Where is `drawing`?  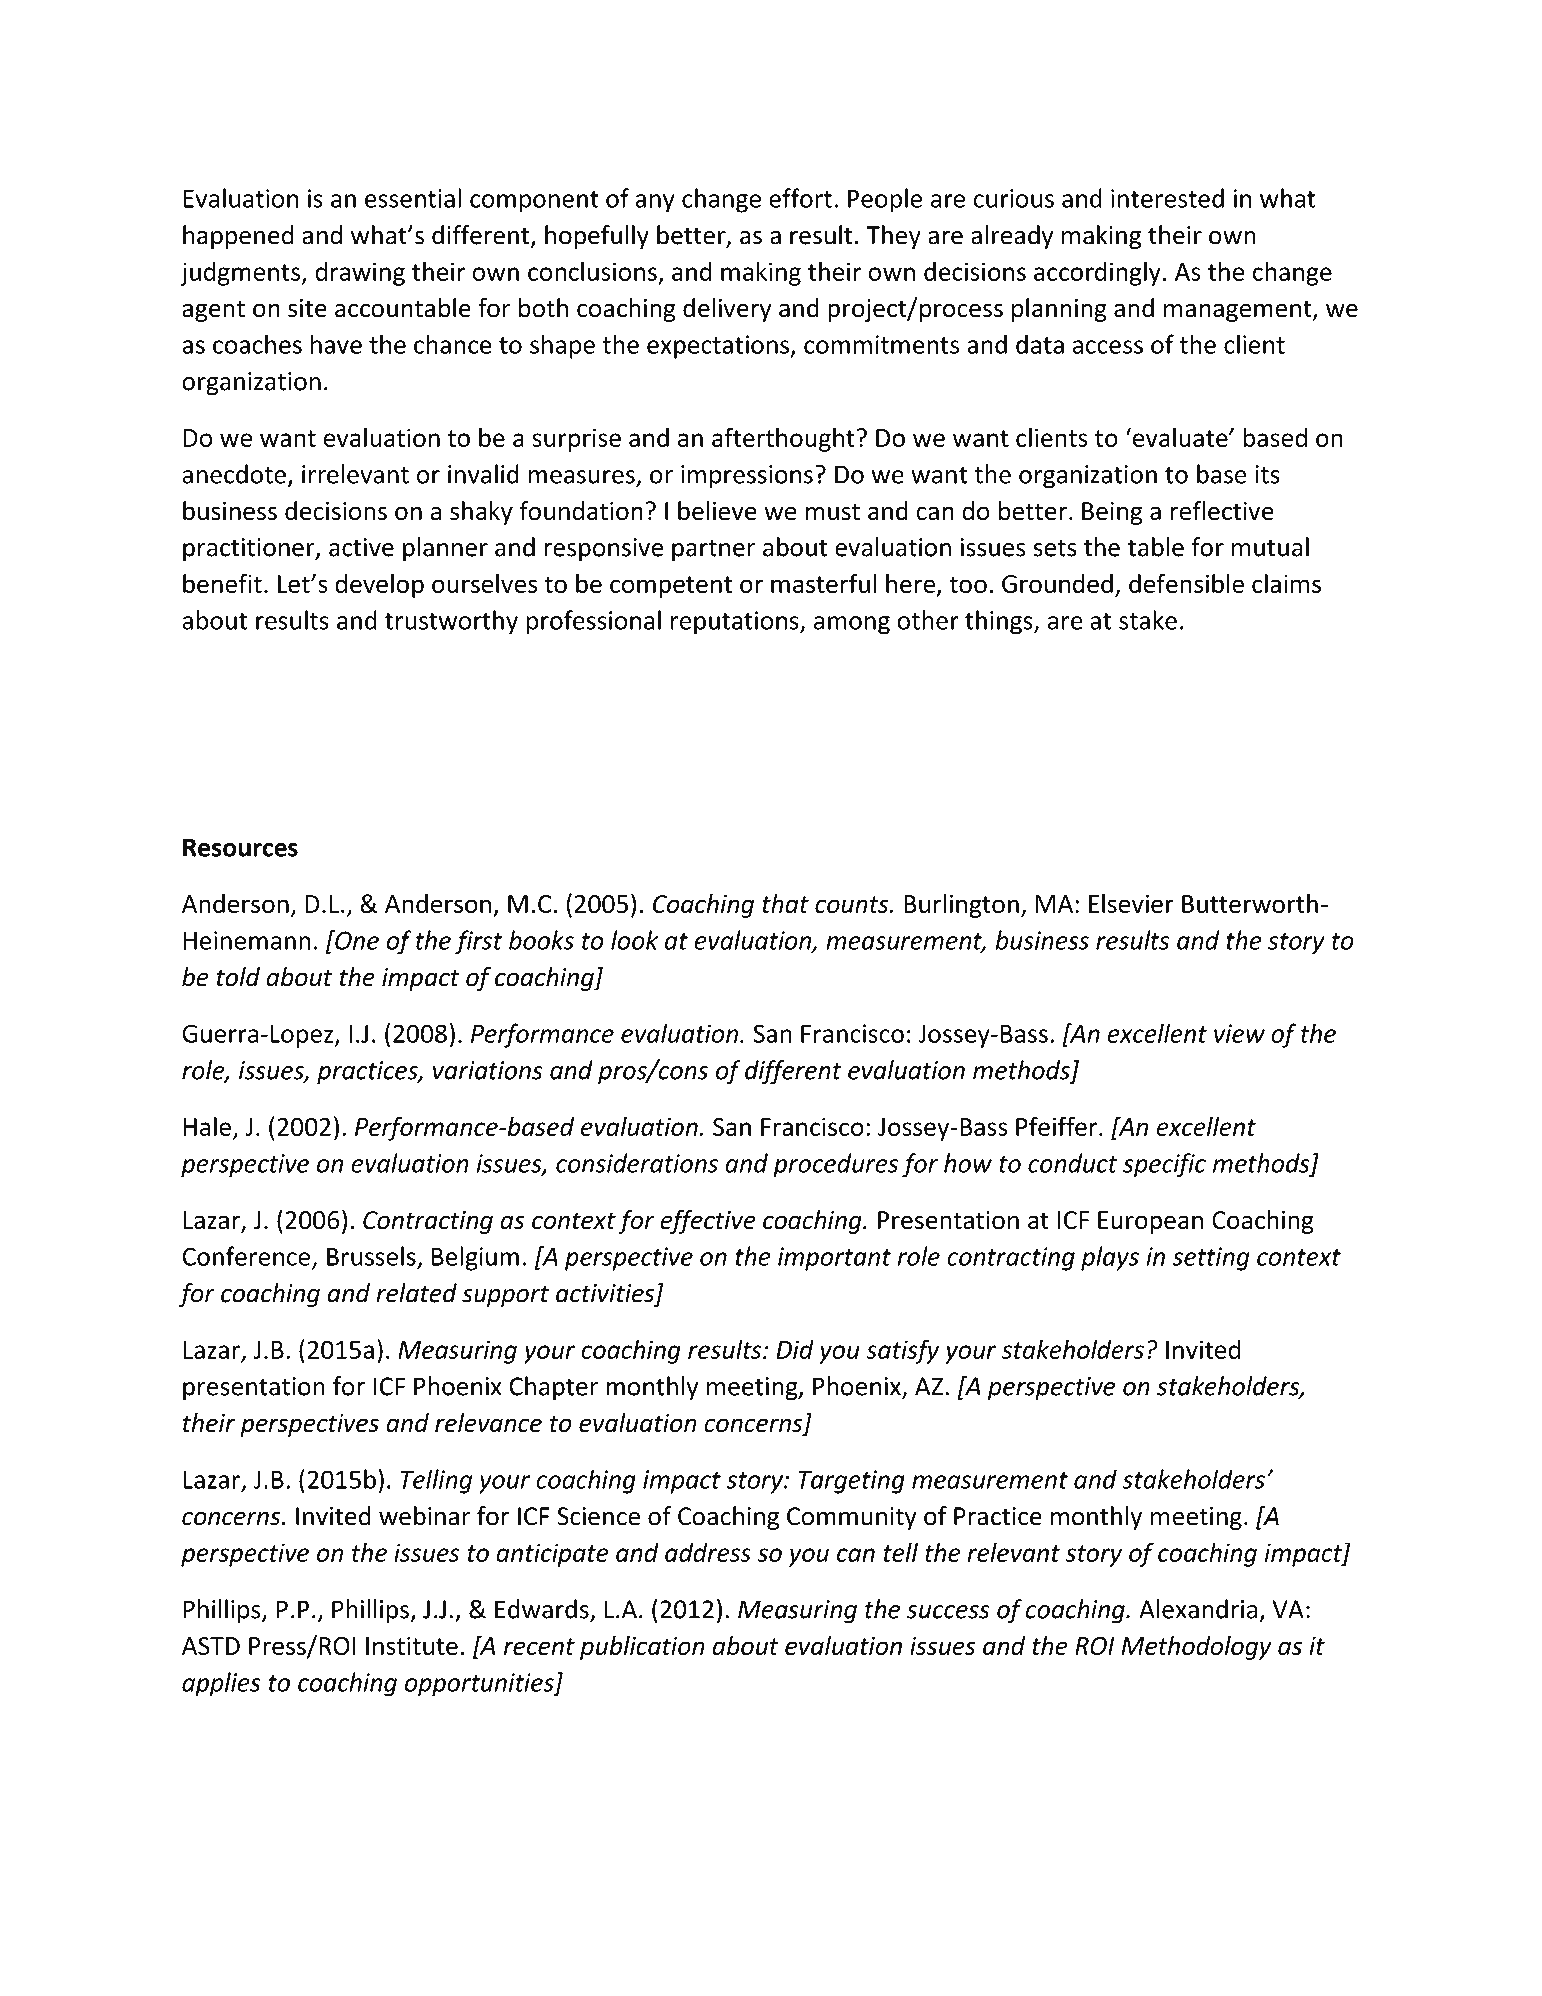
drawing is located at coordinates (360, 274).
